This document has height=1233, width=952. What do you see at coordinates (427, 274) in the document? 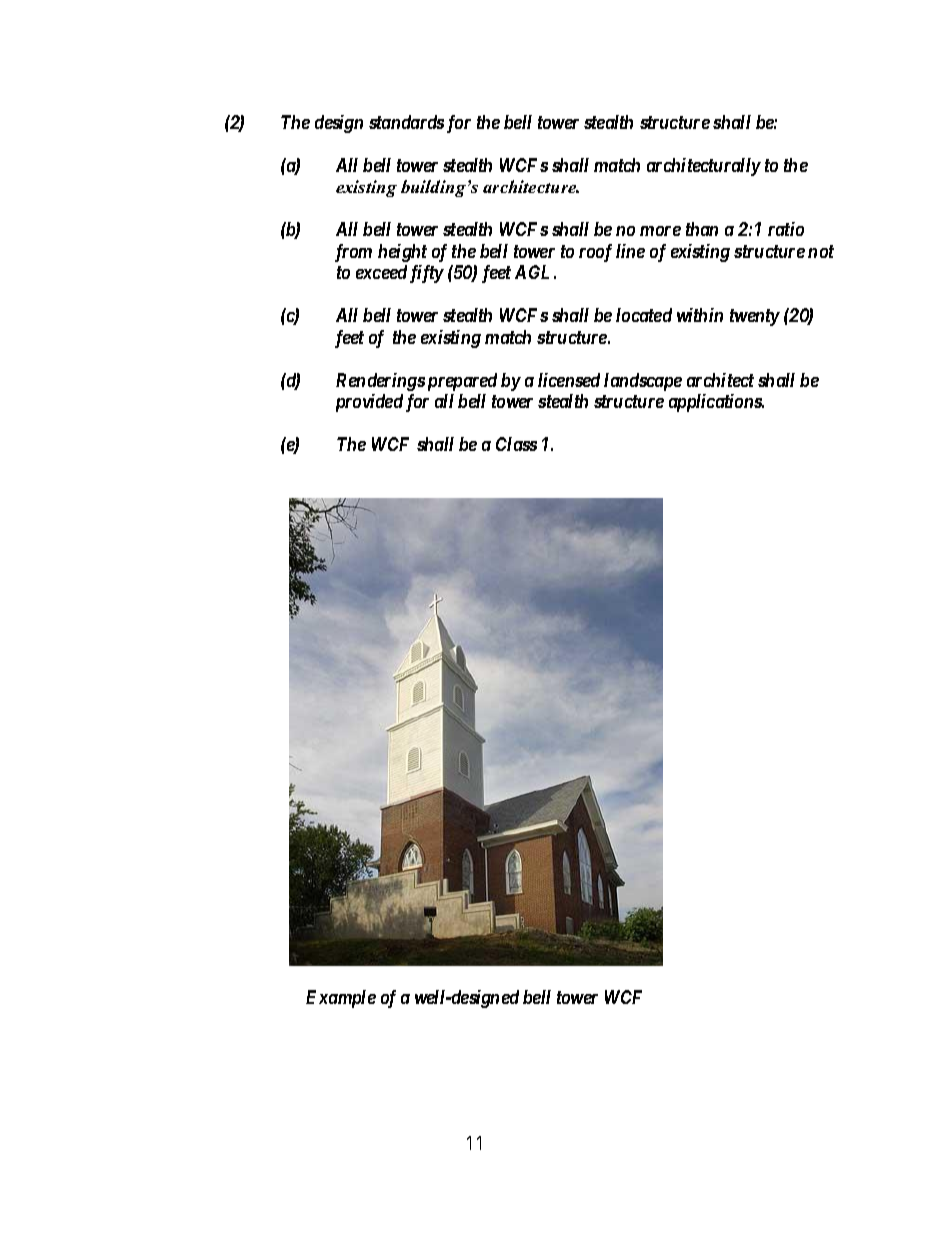
I see `fifty` at bounding box center [427, 274].
